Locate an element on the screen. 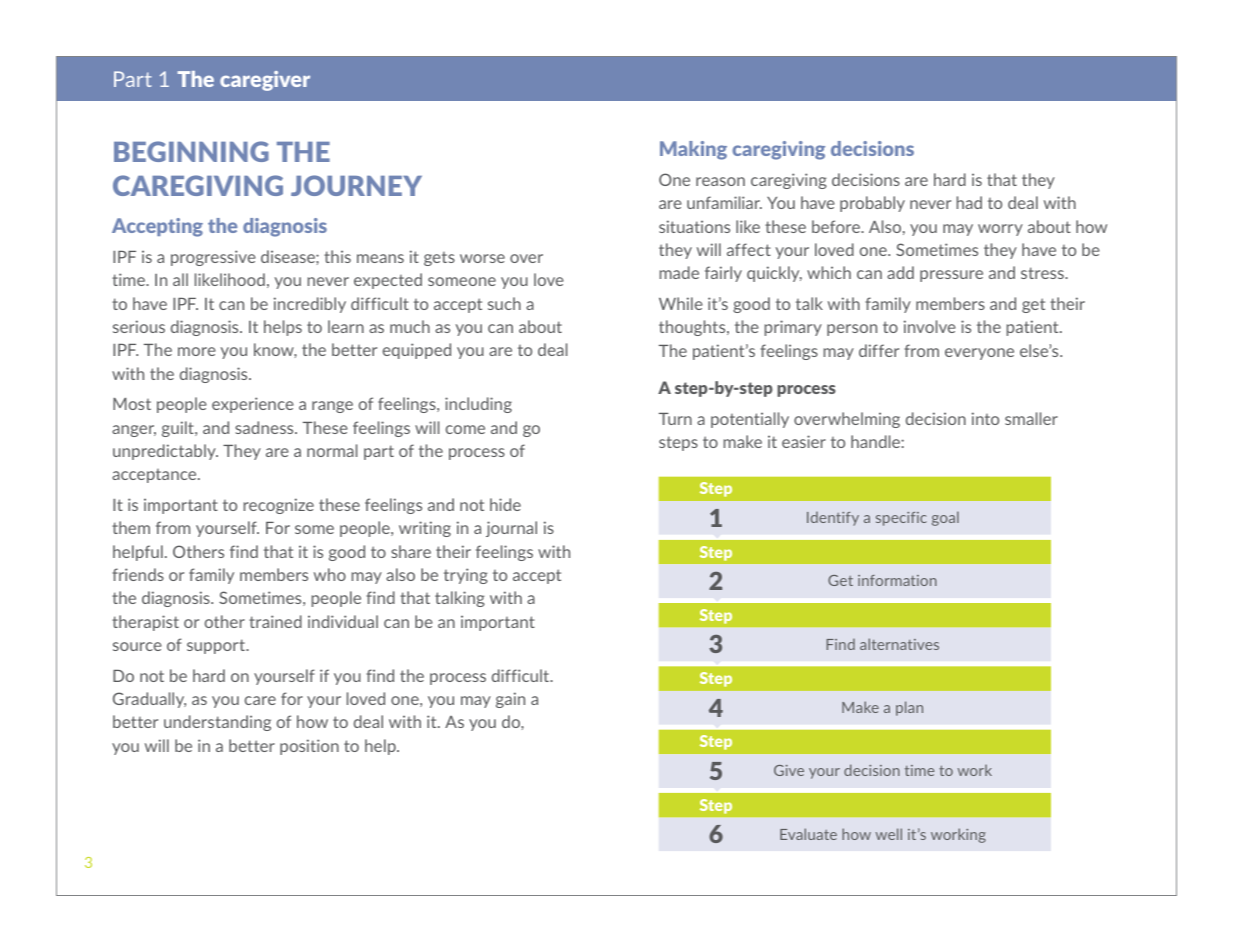  Making is located at coordinates (693, 150).
